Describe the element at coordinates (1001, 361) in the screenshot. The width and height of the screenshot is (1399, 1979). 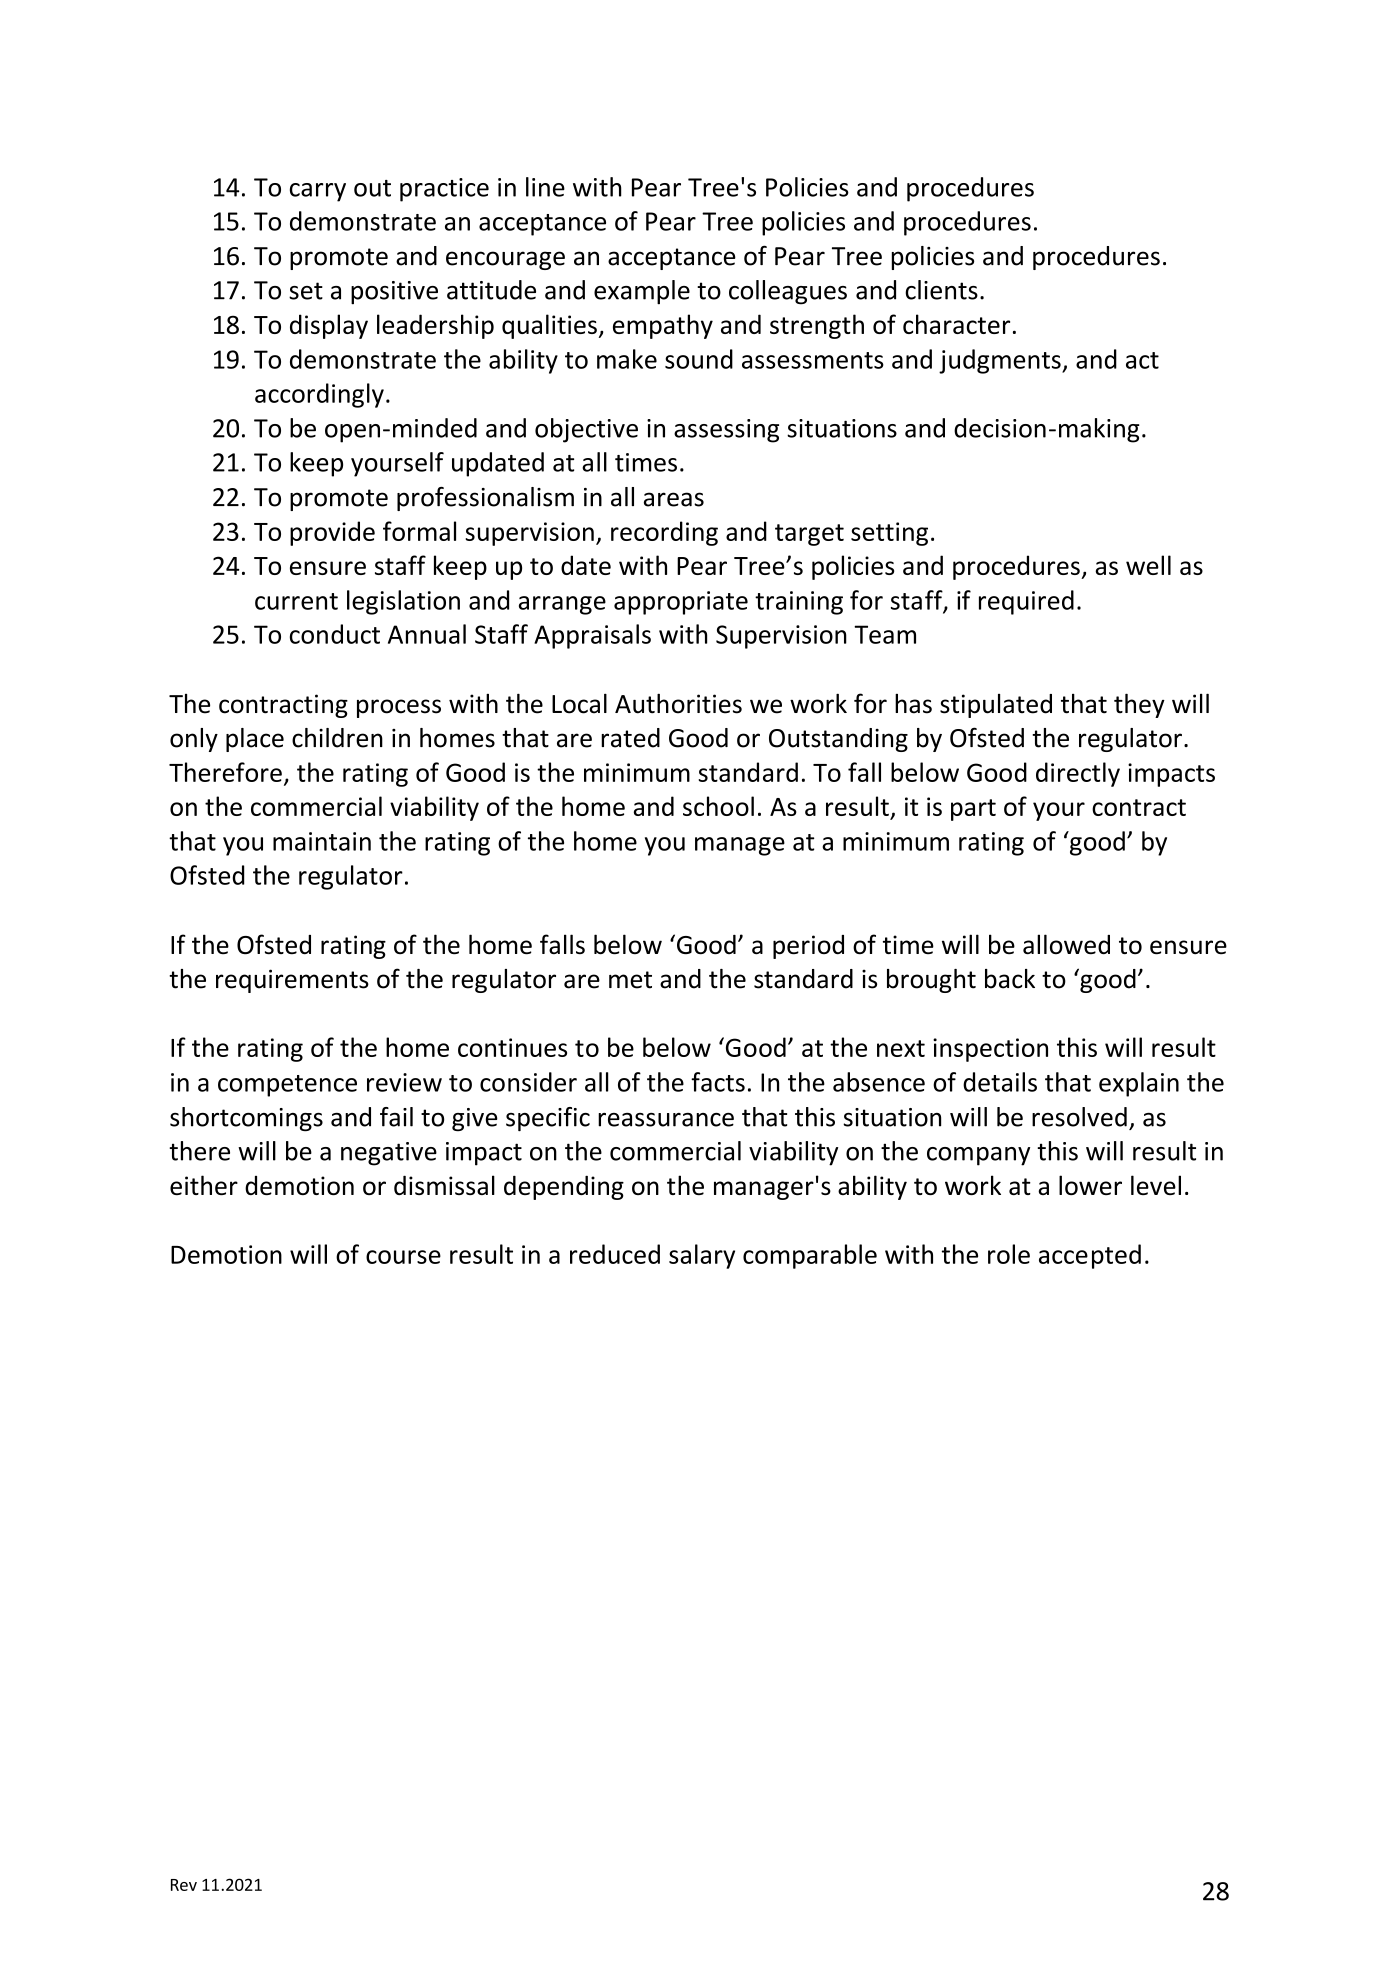
I see `judgments` at that location.
